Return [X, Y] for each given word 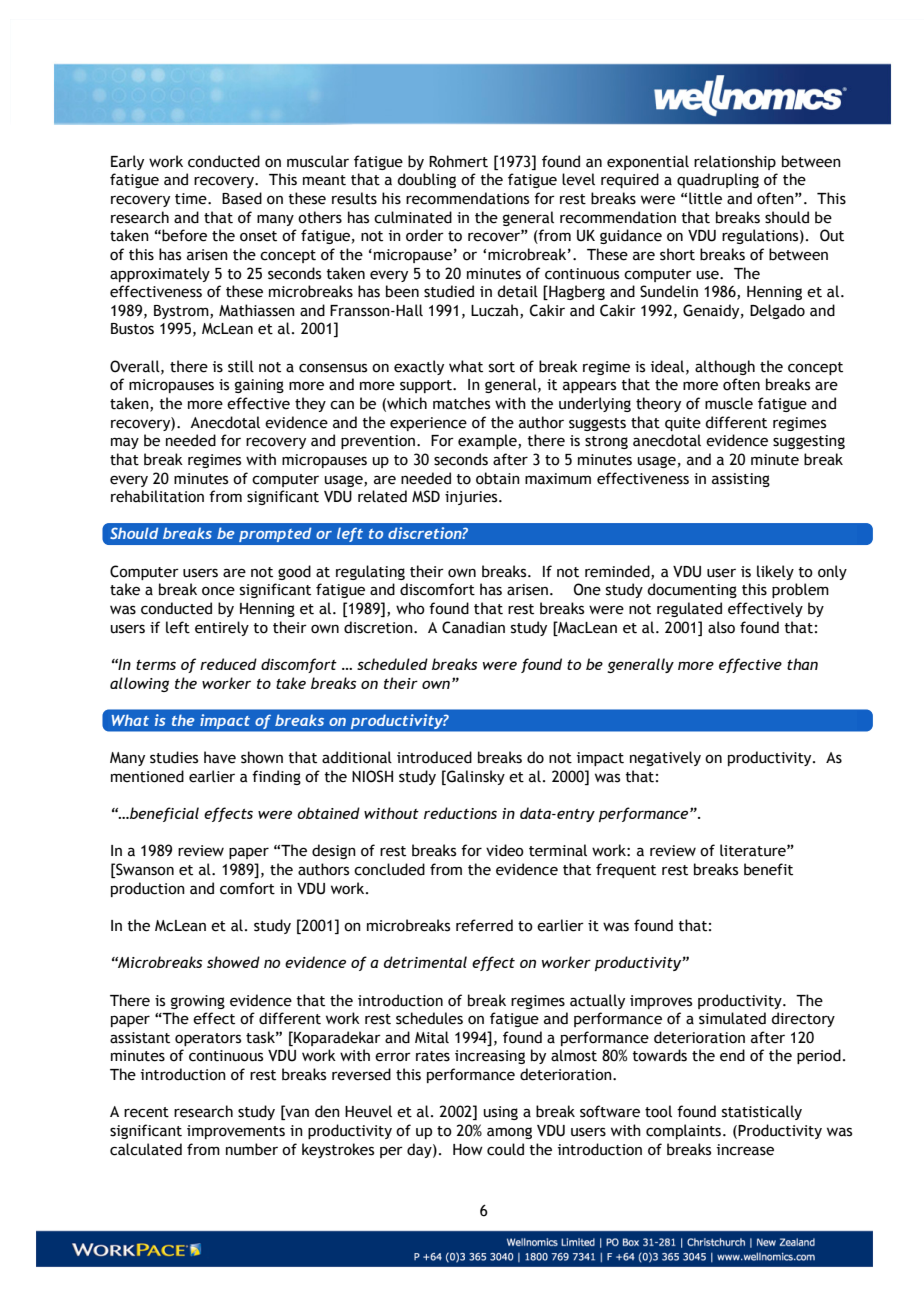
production [148, 889]
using [501, 1113]
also [721, 627]
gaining [259, 386]
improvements [236, 1132]
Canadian [473, 627]
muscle [729, 403]
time [192, 199]
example [488, 441]
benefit [768, 869]
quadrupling [718, 180]
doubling [426, 180]
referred [484, 925]
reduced [228, 664]
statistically [762, 1112]
